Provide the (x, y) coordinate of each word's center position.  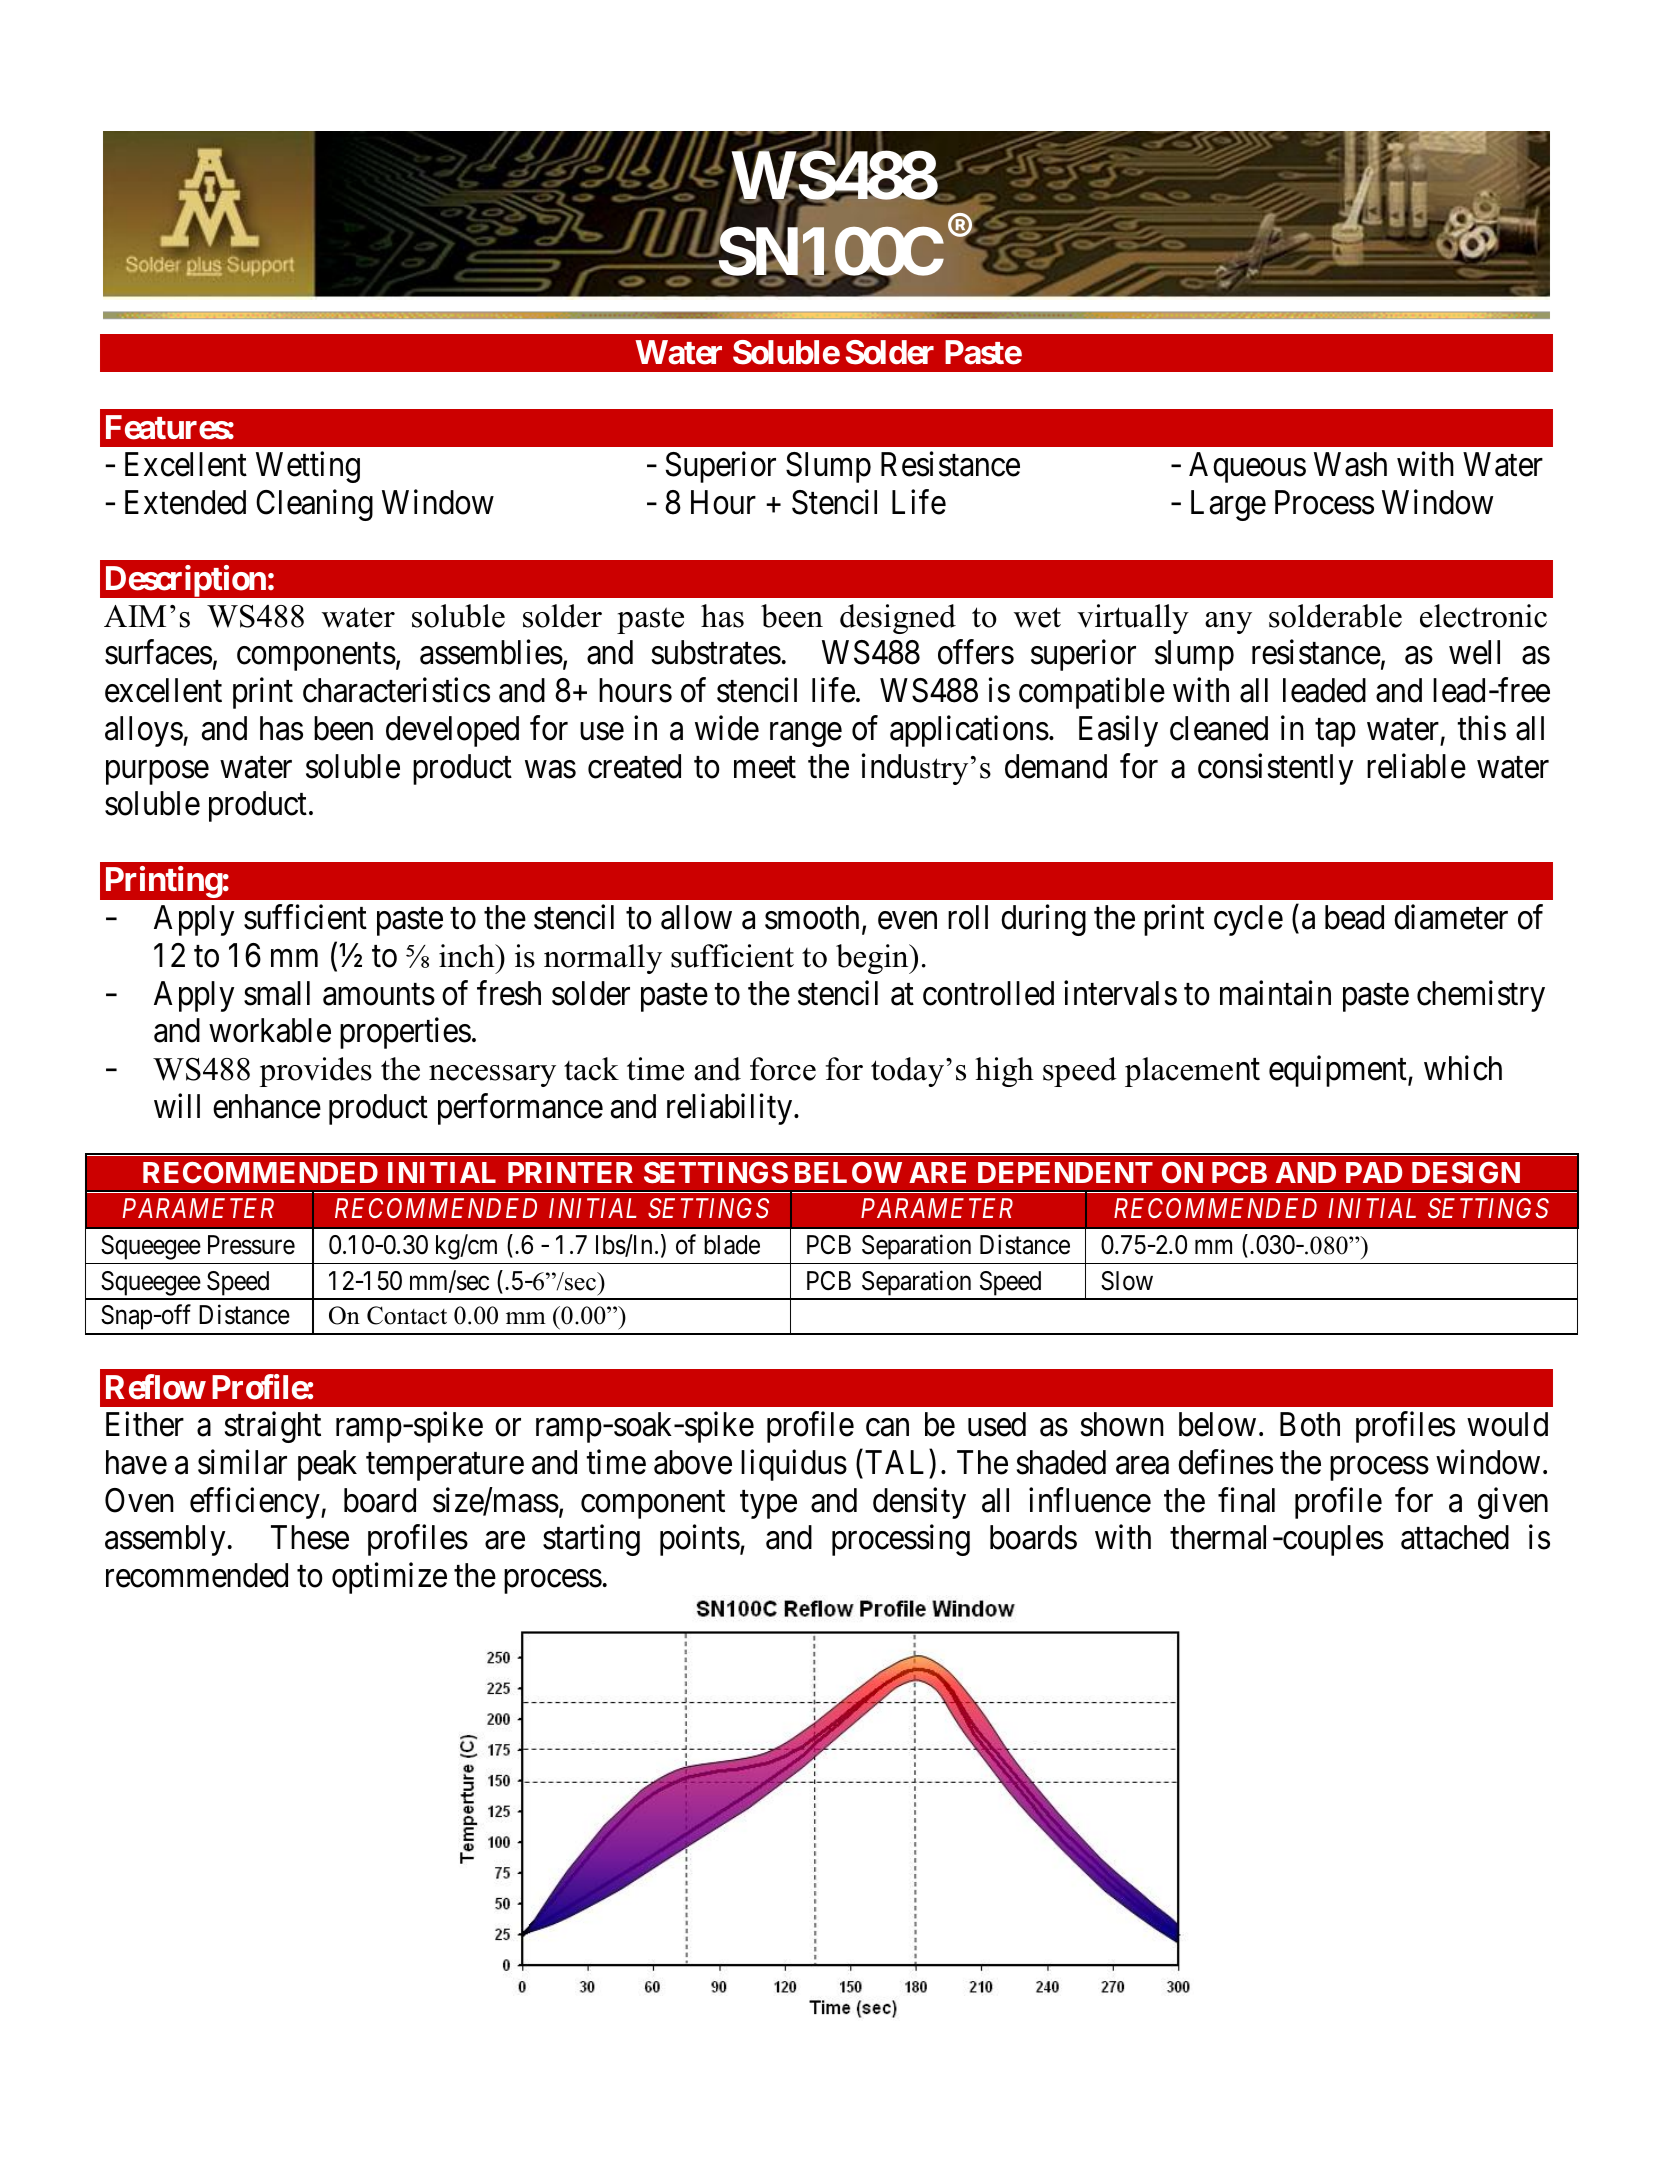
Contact (407, 1315)
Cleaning (314, 505)
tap (1335, 733)
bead (1354, 917)
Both (1310, 1424)
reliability (731, 1109)
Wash (1350, 464)
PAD (1374, 1172)
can (887, 1428)
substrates (716, 652)
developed (452, 731)
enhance (267, 1106)
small (277, 993)
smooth (812, 917)
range (806, 735)
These (310, 1537)
